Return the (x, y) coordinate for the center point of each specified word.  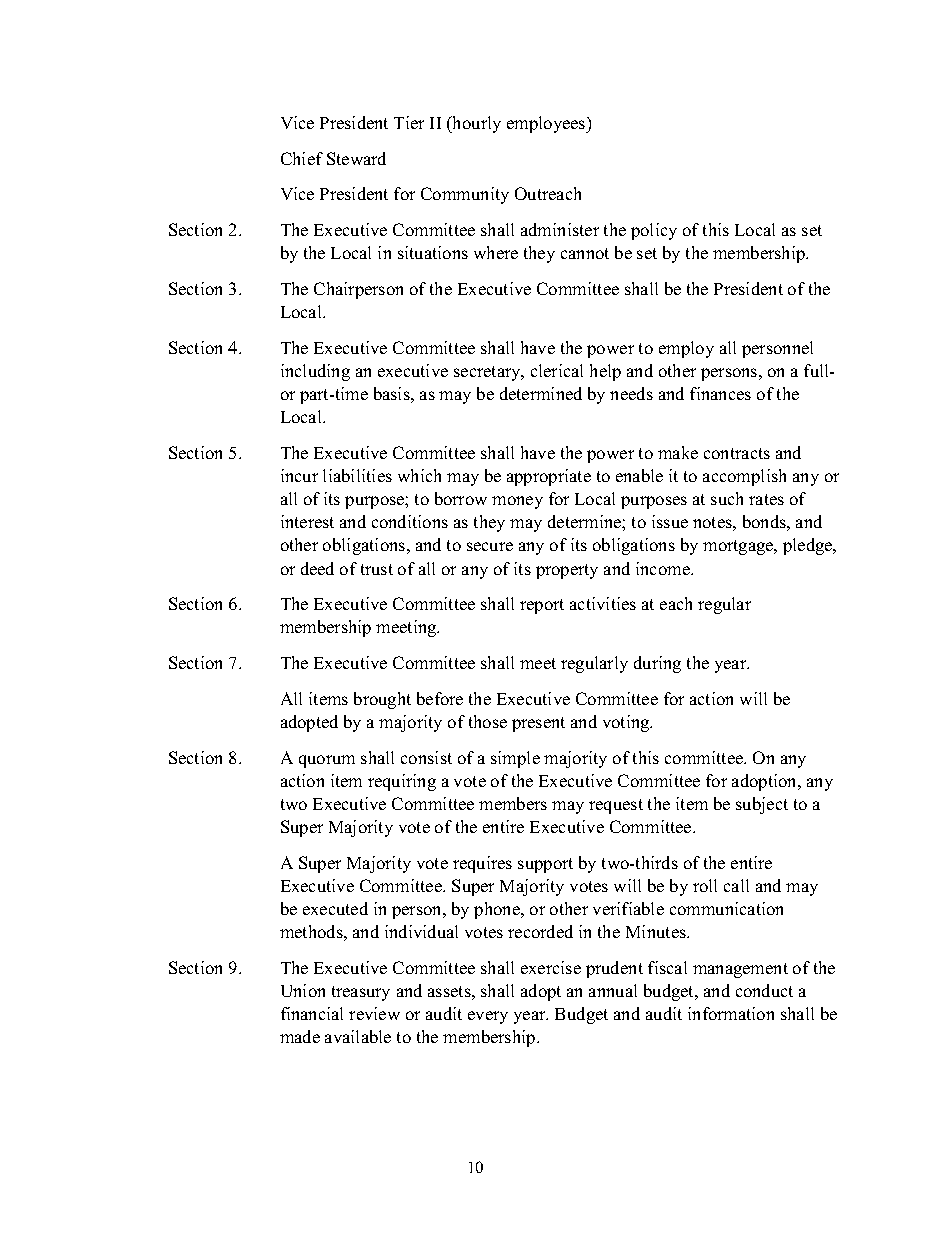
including (315, 372)
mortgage (739, 547)
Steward (356, 158)
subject (762, 805)
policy (654, 231)
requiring (402, 782)
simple (515, 759)
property (567, 571)
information (731, 1013)
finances (720, 393)
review (374, 1013)
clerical (557, 370)
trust (377, 569)
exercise (551, 967)
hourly (475, 124)
